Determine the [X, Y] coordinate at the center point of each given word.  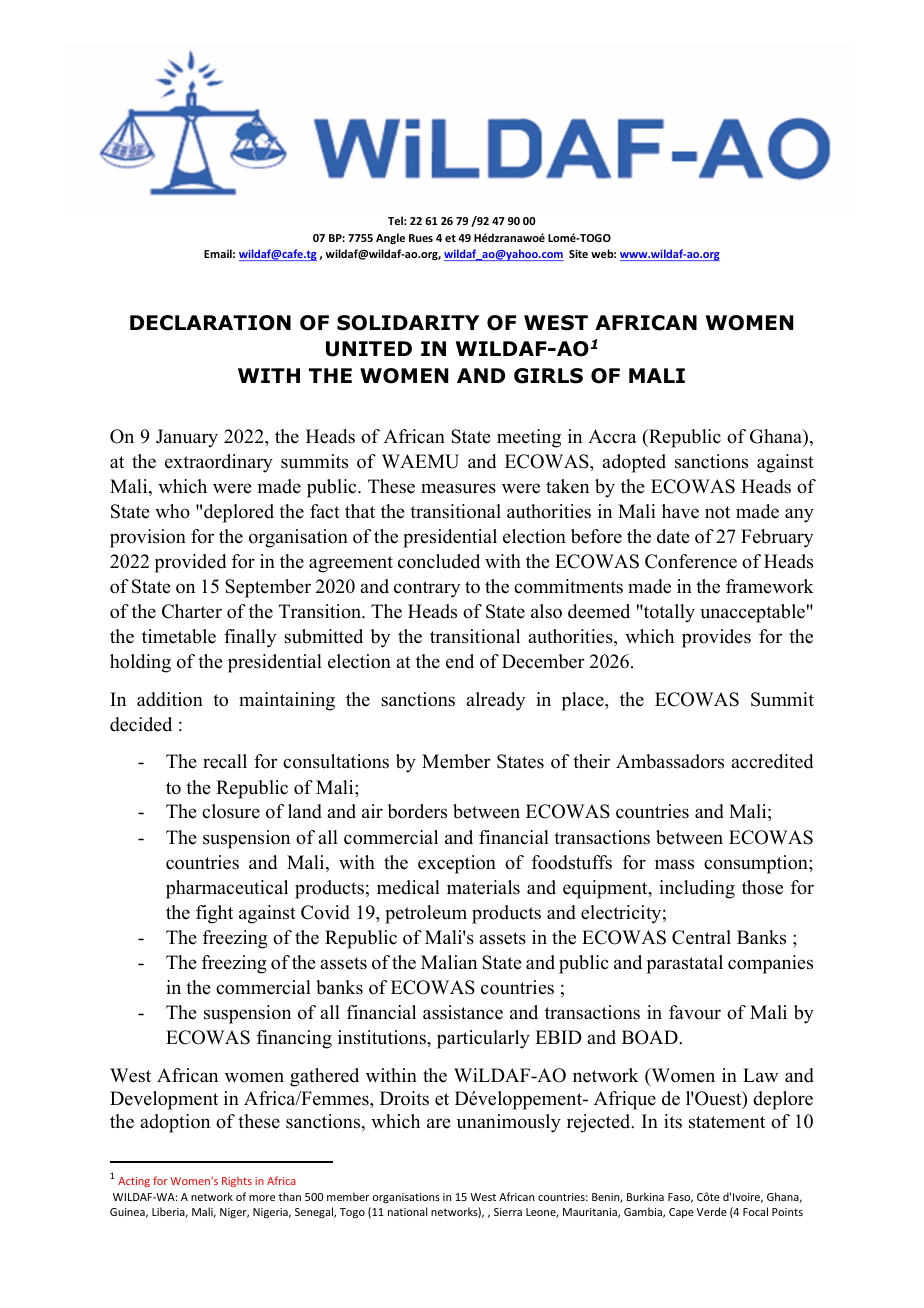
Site [578, 253]
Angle [390, 238]
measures [458, 488]
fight [214, 914]
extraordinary [219, 463]
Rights [237, 1182]
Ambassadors [670, 761]
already [495, 701]
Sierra [508, 1212]
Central [701, 937]
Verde [712, 1211]
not [717, 512]
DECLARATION [210, 323]
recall [225, 761]
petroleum [426, 914]
